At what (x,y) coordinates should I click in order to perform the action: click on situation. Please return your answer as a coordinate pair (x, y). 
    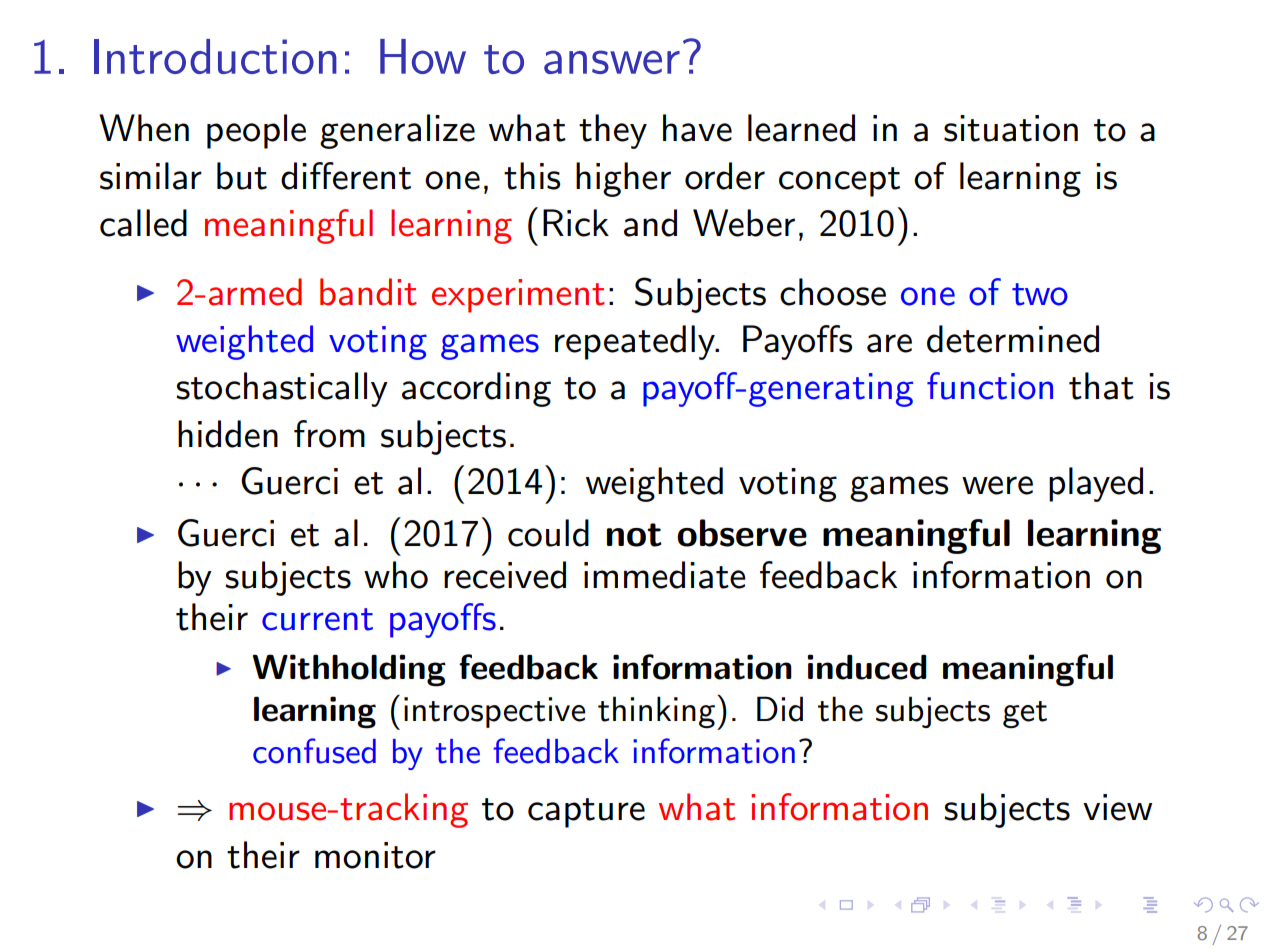
    Looking at the image, I should click on (1011, 128).
